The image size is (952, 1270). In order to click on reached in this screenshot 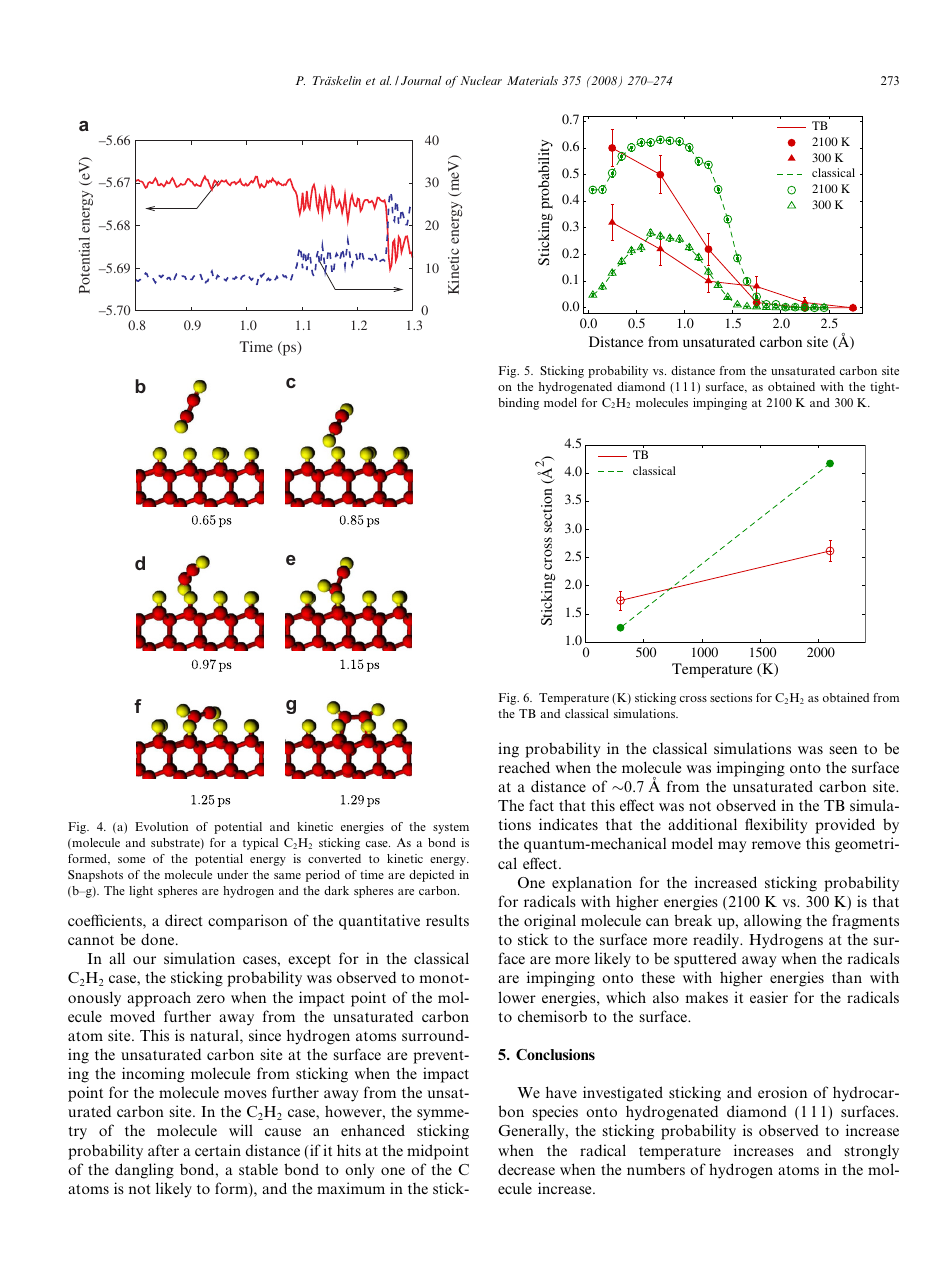, I will do `click(524, 767)`.
